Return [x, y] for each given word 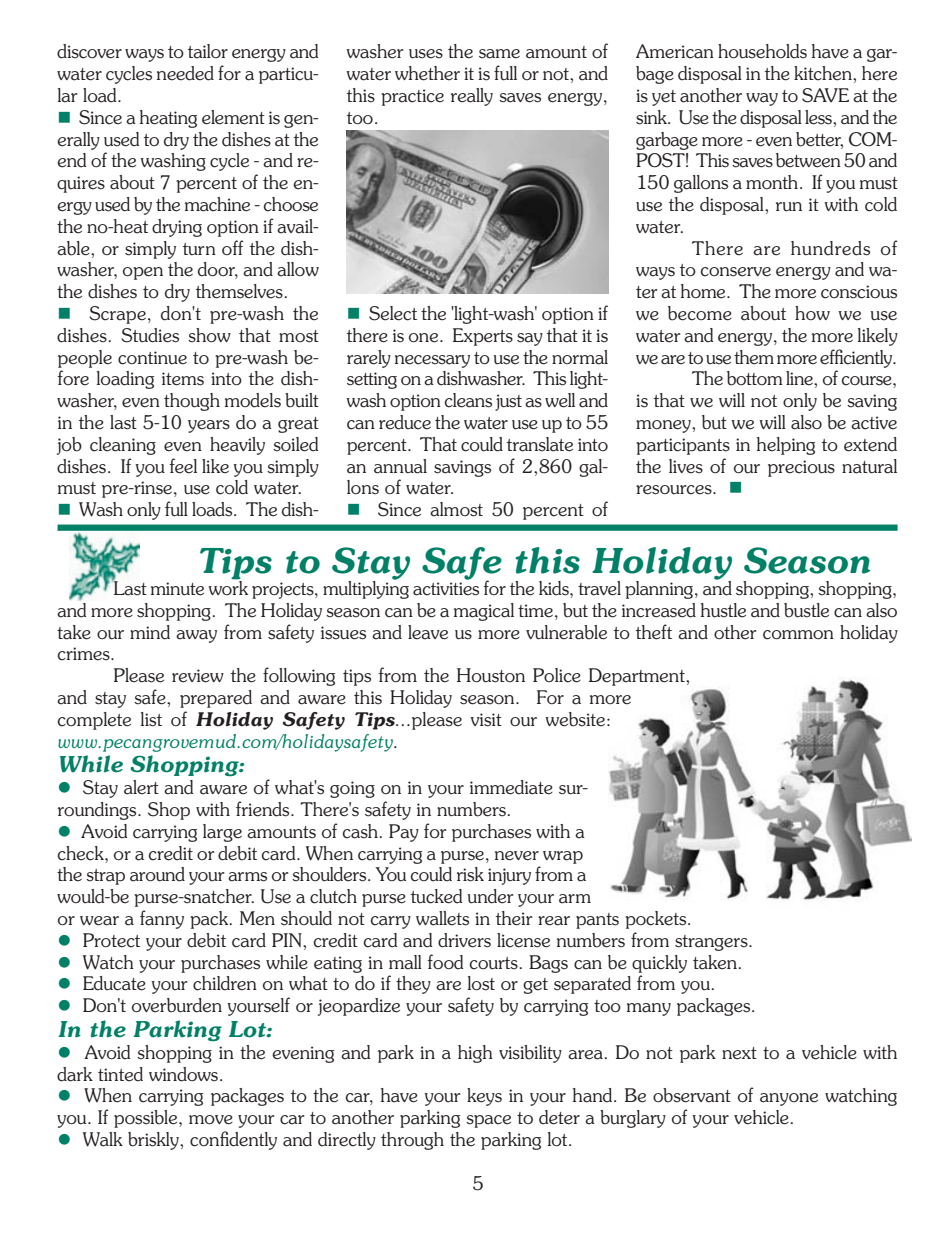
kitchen [824, 73]
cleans [468, 400]
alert [141, 787]
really [472, 97]
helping [786, 446]
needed [185, 73]
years [209, 426]
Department [638, 677]
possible [147, 1119]
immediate [511, 787]
